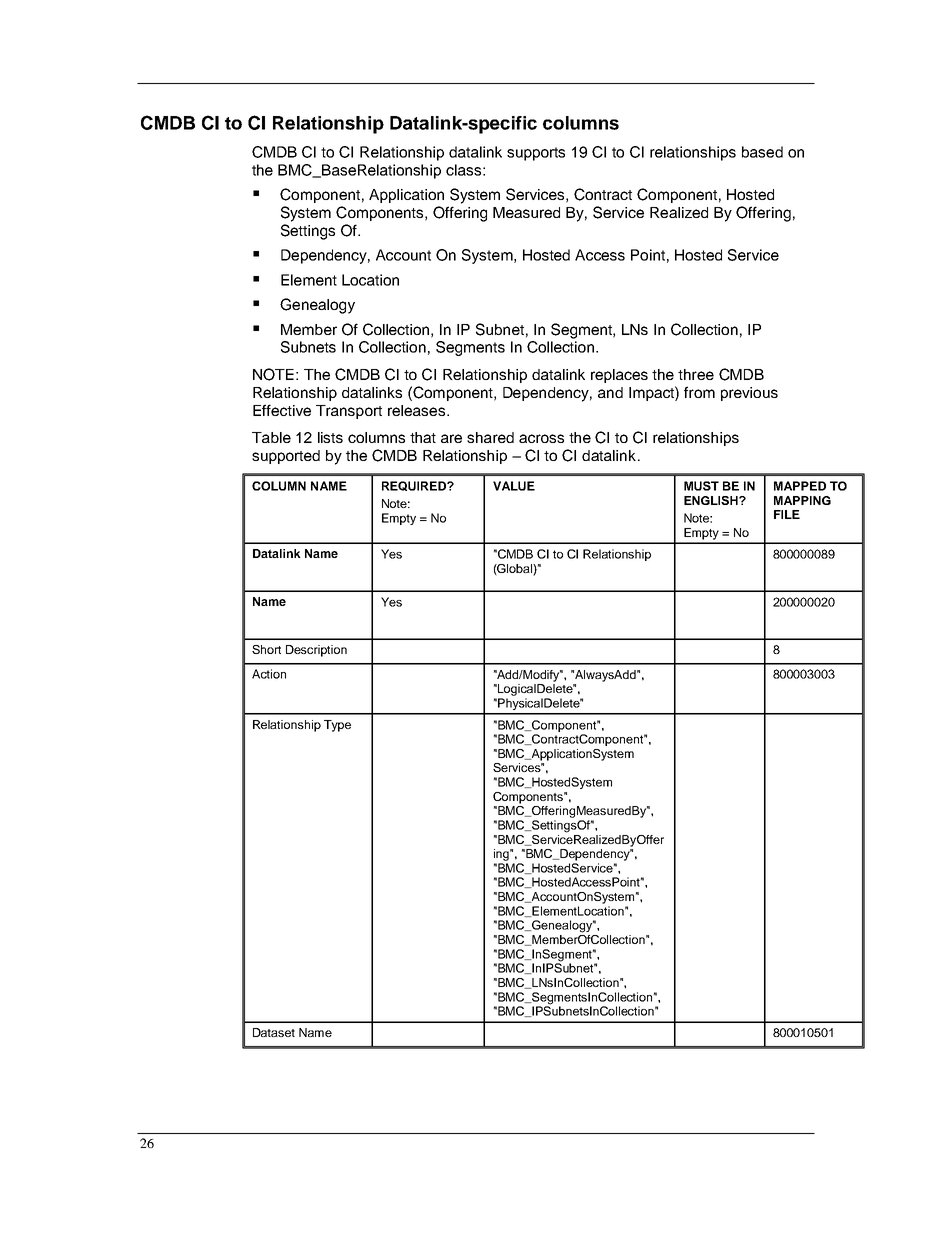 Image resolution: width=952 pixels, height=1233 pixels. I want to click on Type, so click(337, 726).
